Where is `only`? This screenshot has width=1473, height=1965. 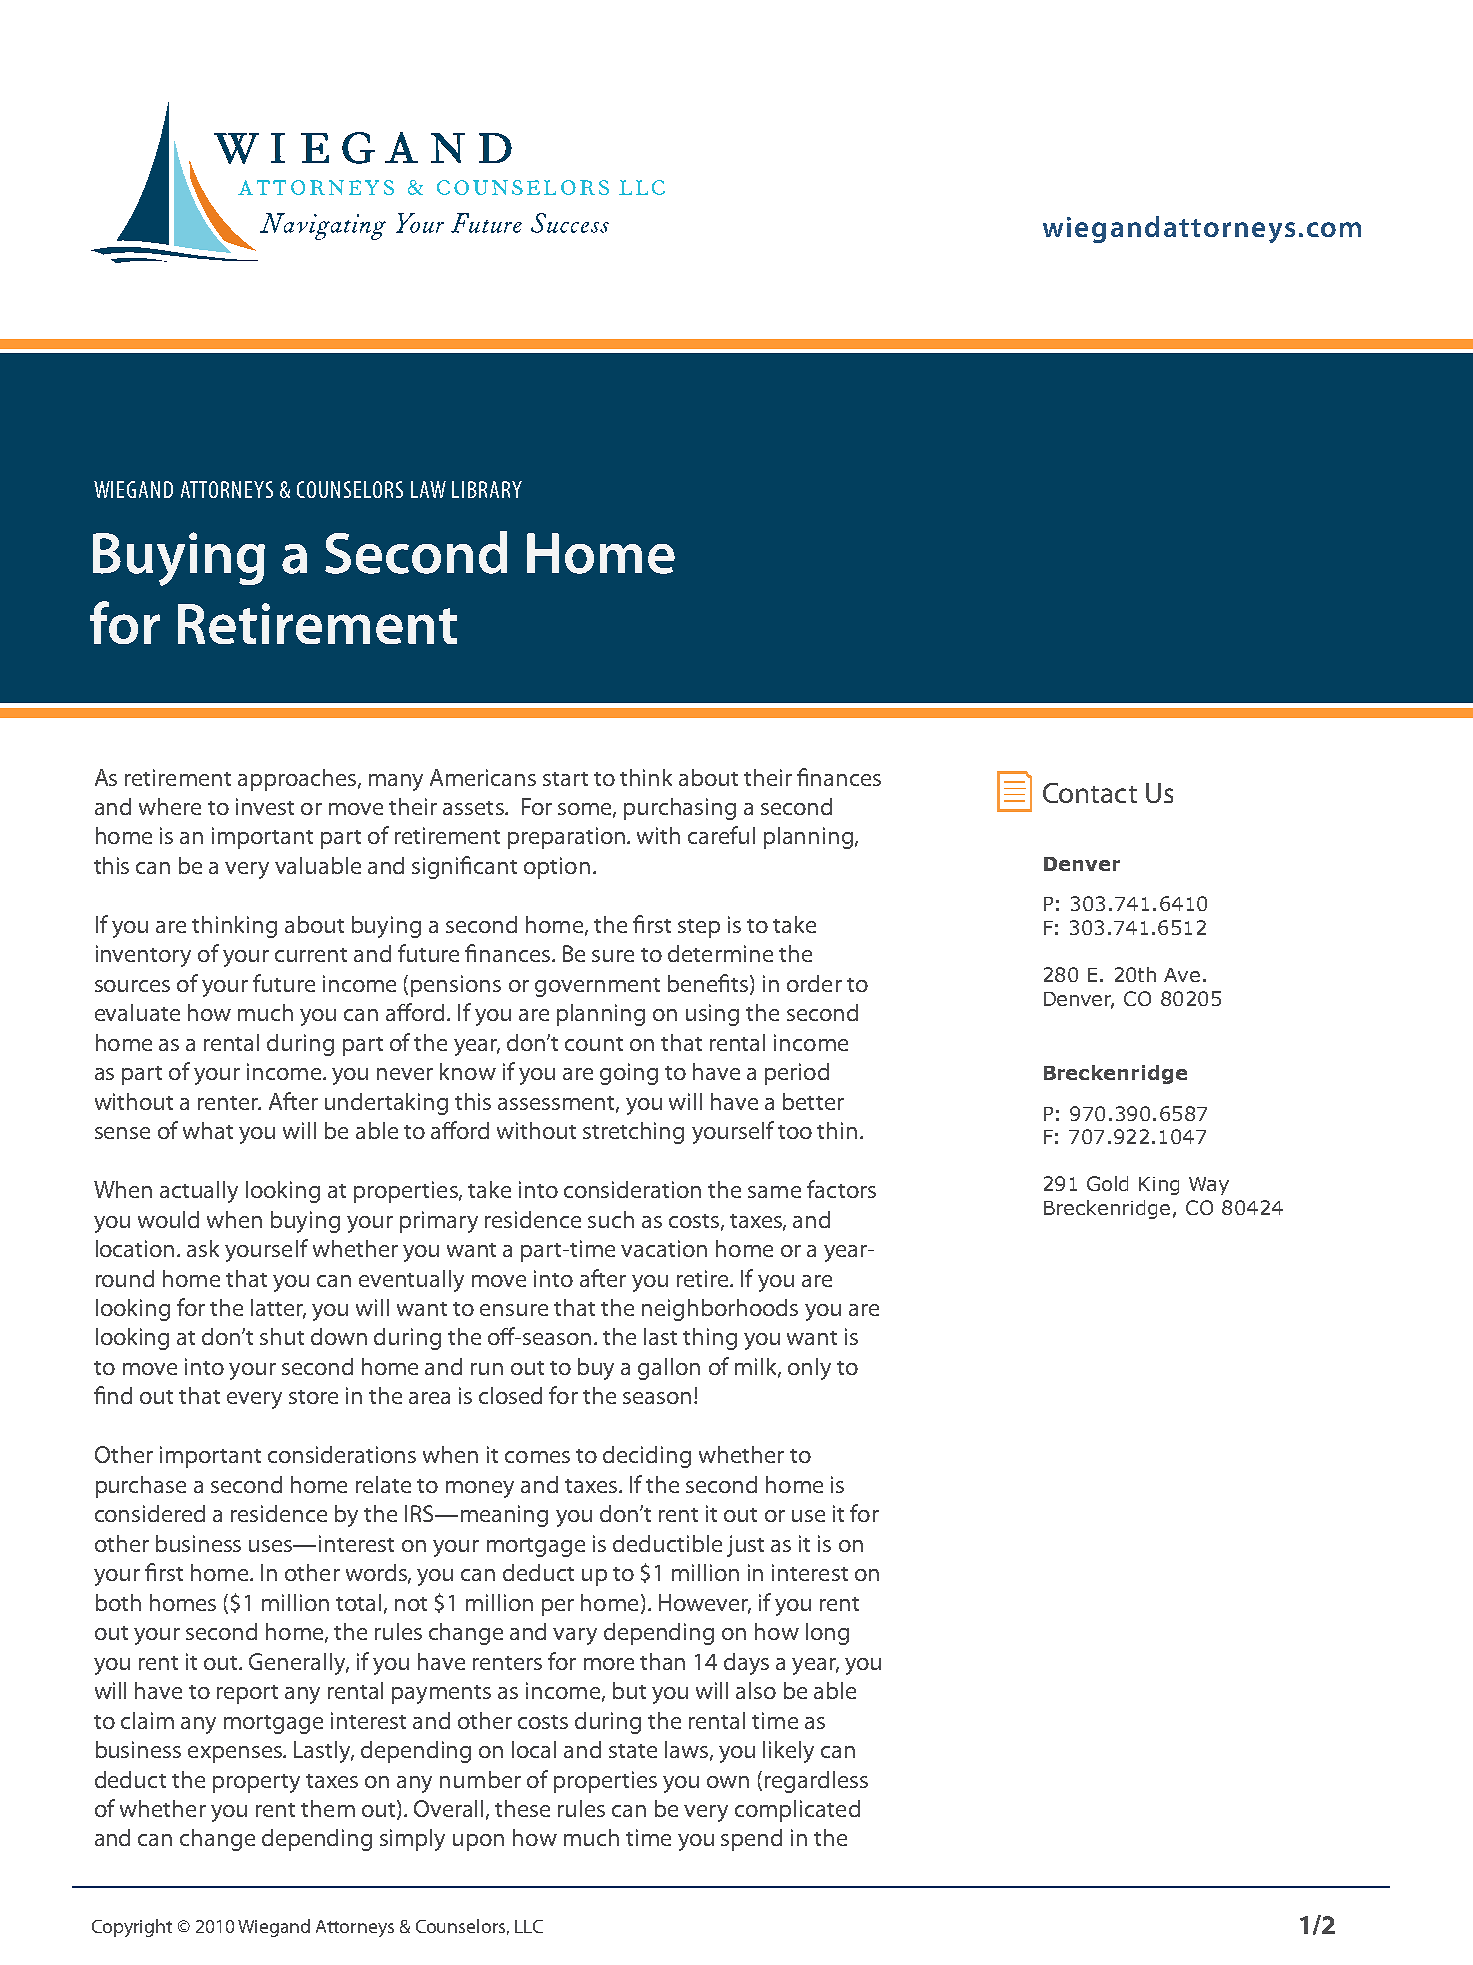 only is located at coordinates (809, 1369).
